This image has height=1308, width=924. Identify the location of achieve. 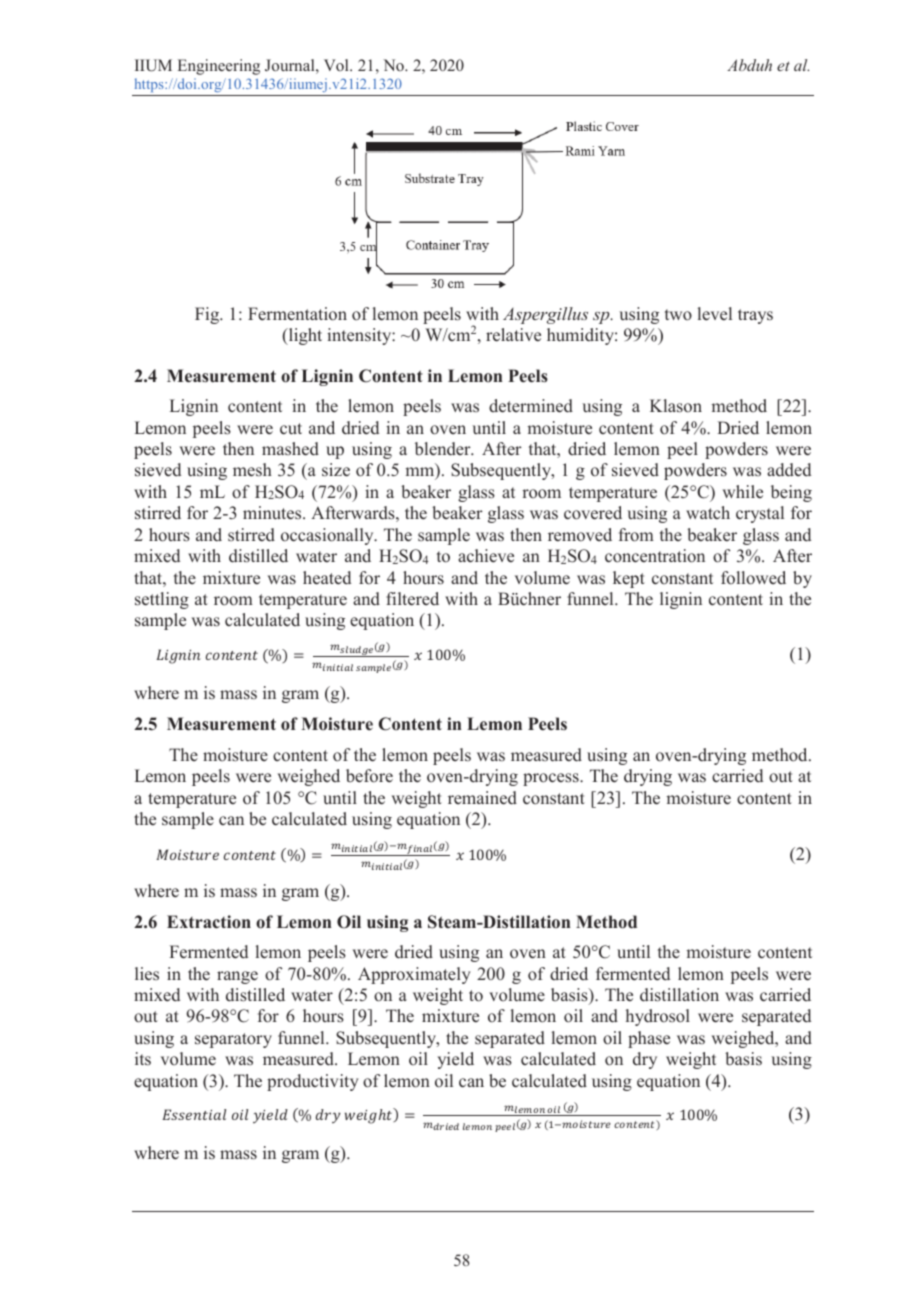
(486, 556).
